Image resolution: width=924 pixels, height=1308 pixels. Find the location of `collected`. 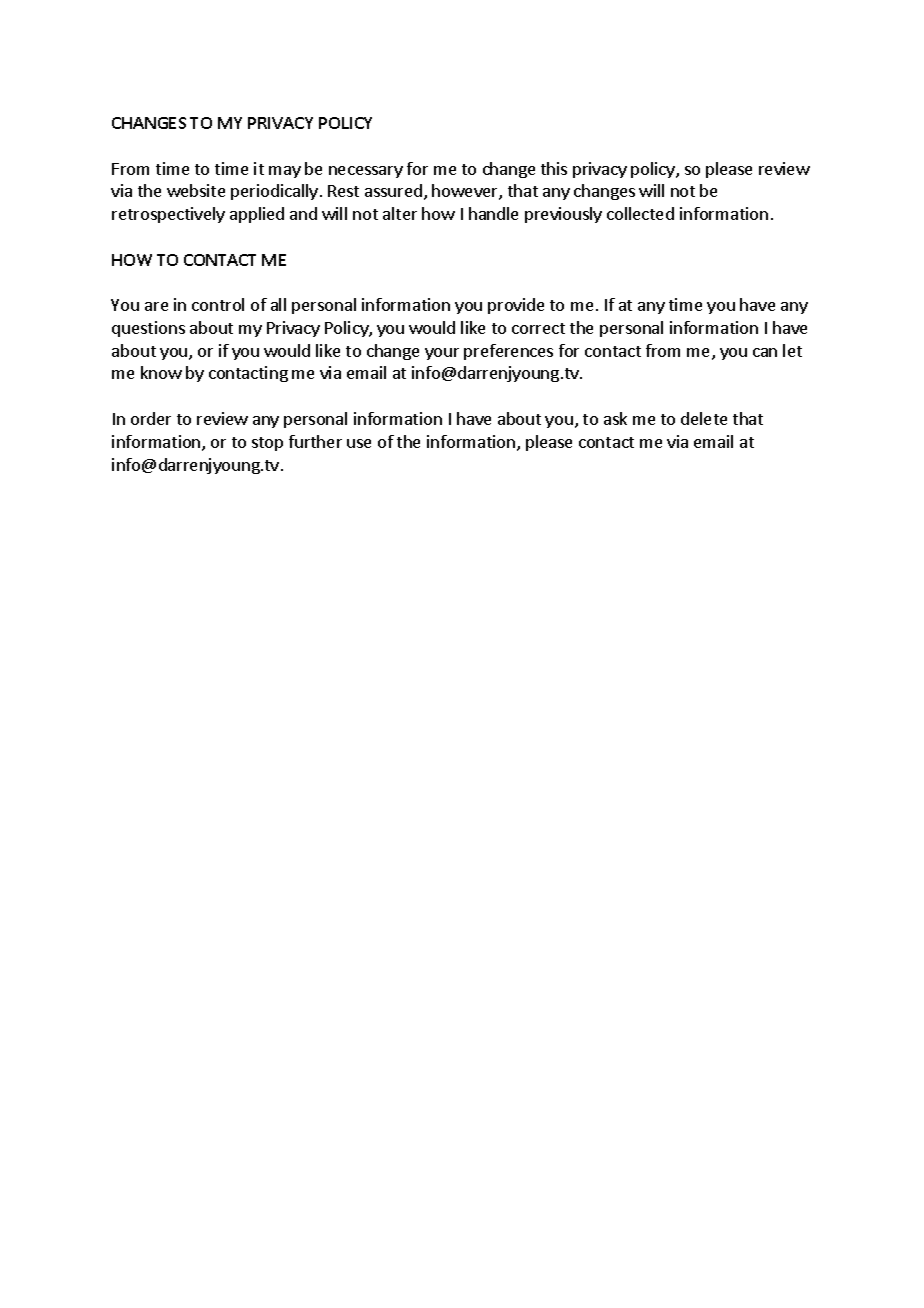

collected is located at coordinates (640, 213).
